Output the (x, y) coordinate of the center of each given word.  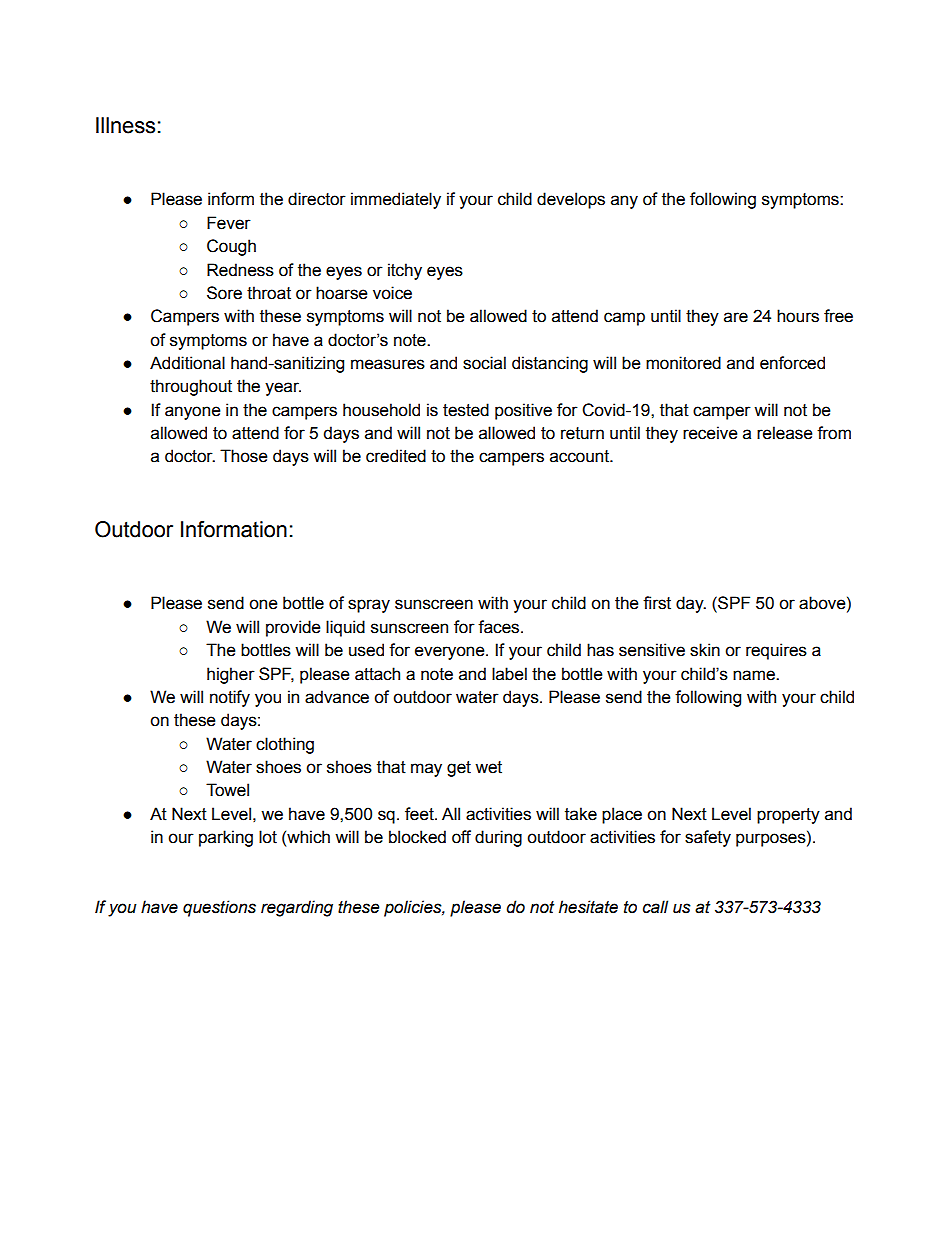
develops (571, 200)
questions (219, 908)
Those (244, 456)
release (785, 433)
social (484, 363)
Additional (187, 363)
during (498, 838)
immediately (396, 200)
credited (396, 456)
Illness (125, 125)
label (509, 674)
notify (230, 698)
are (736, 317)
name (755, 675)
